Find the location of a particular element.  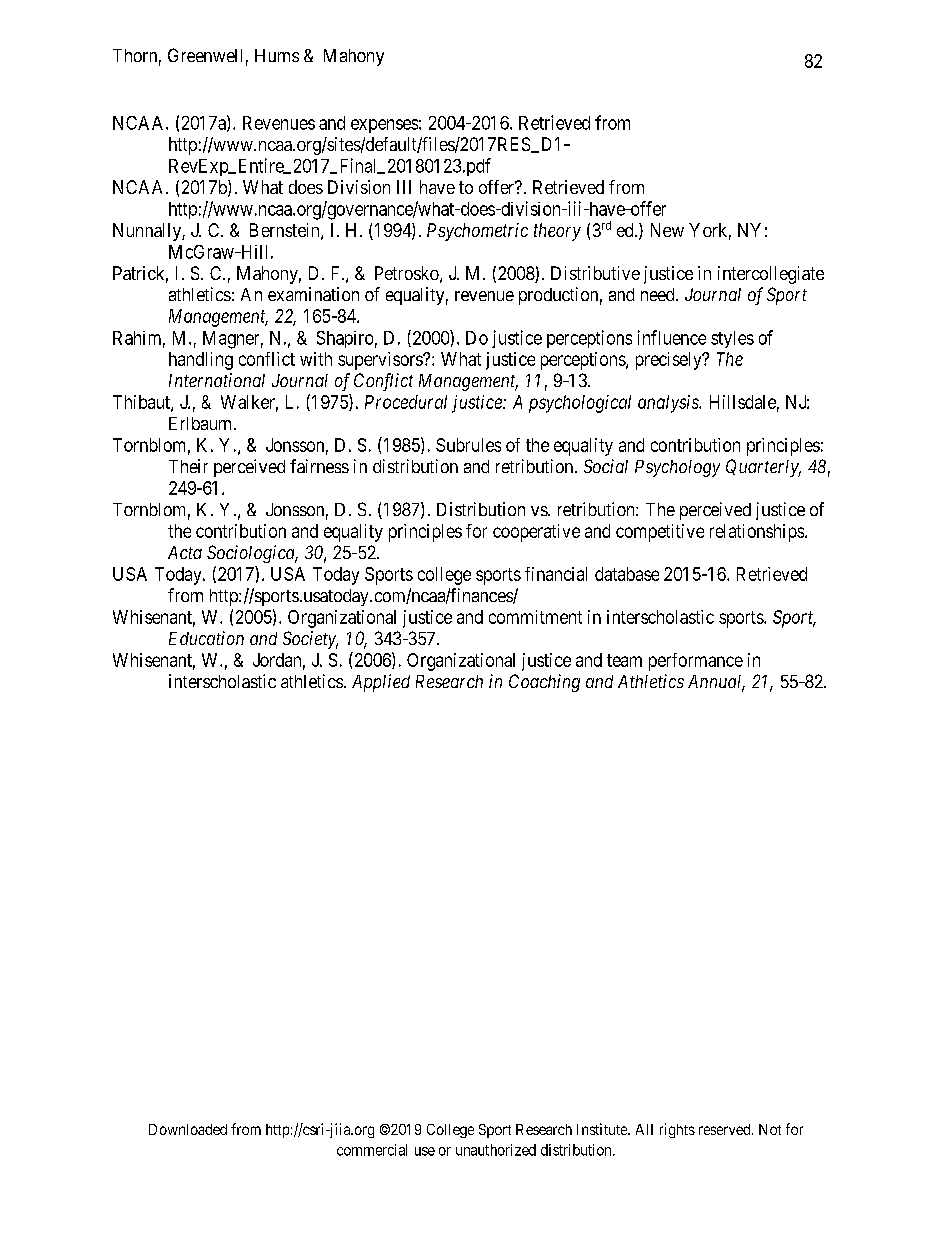

Applied is located at coordinates (381, 683).
